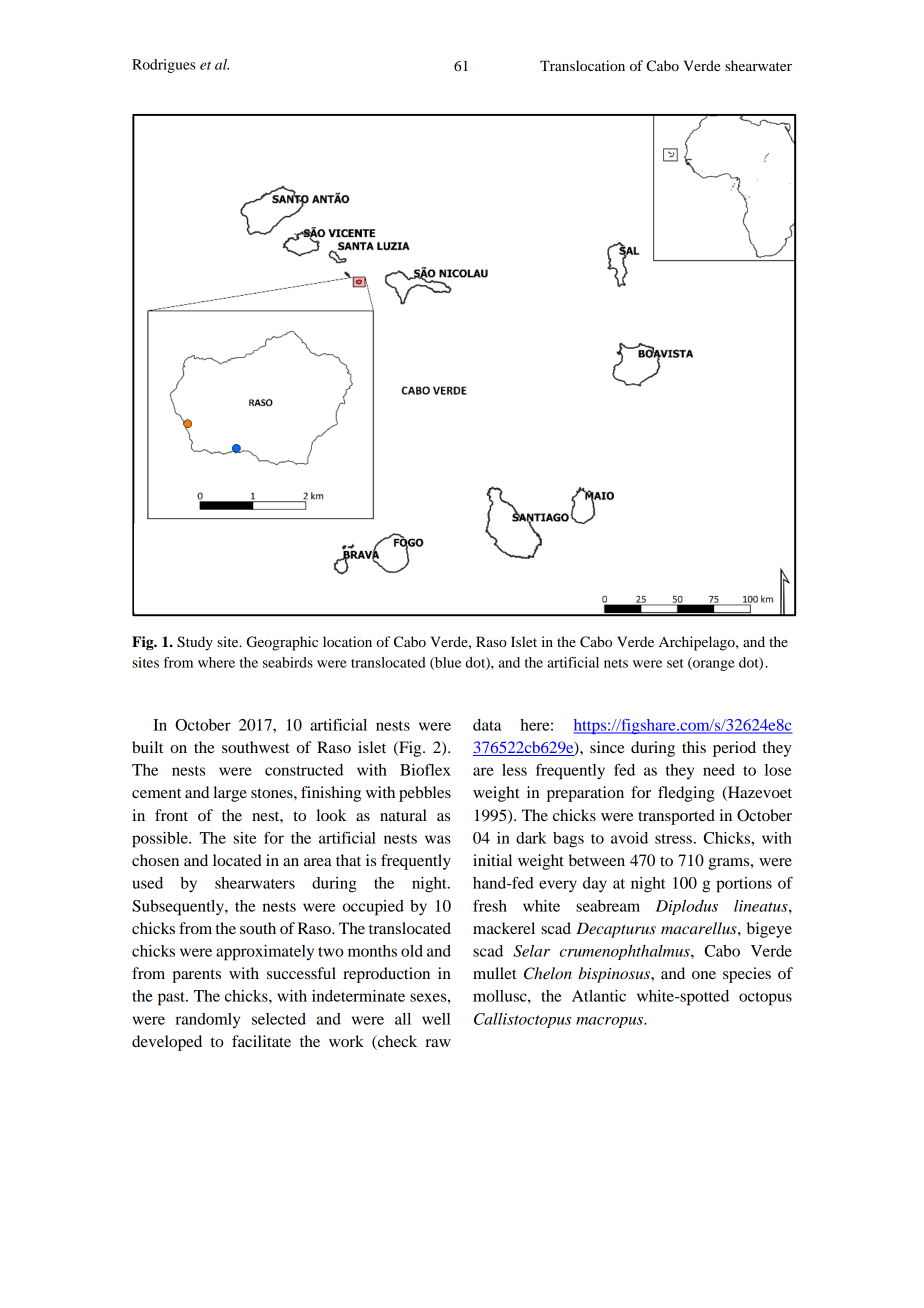 This image has width=924, height=1308. Describe the element at coordinates (207, 1020) in the image. I see `randomly` at that location.
